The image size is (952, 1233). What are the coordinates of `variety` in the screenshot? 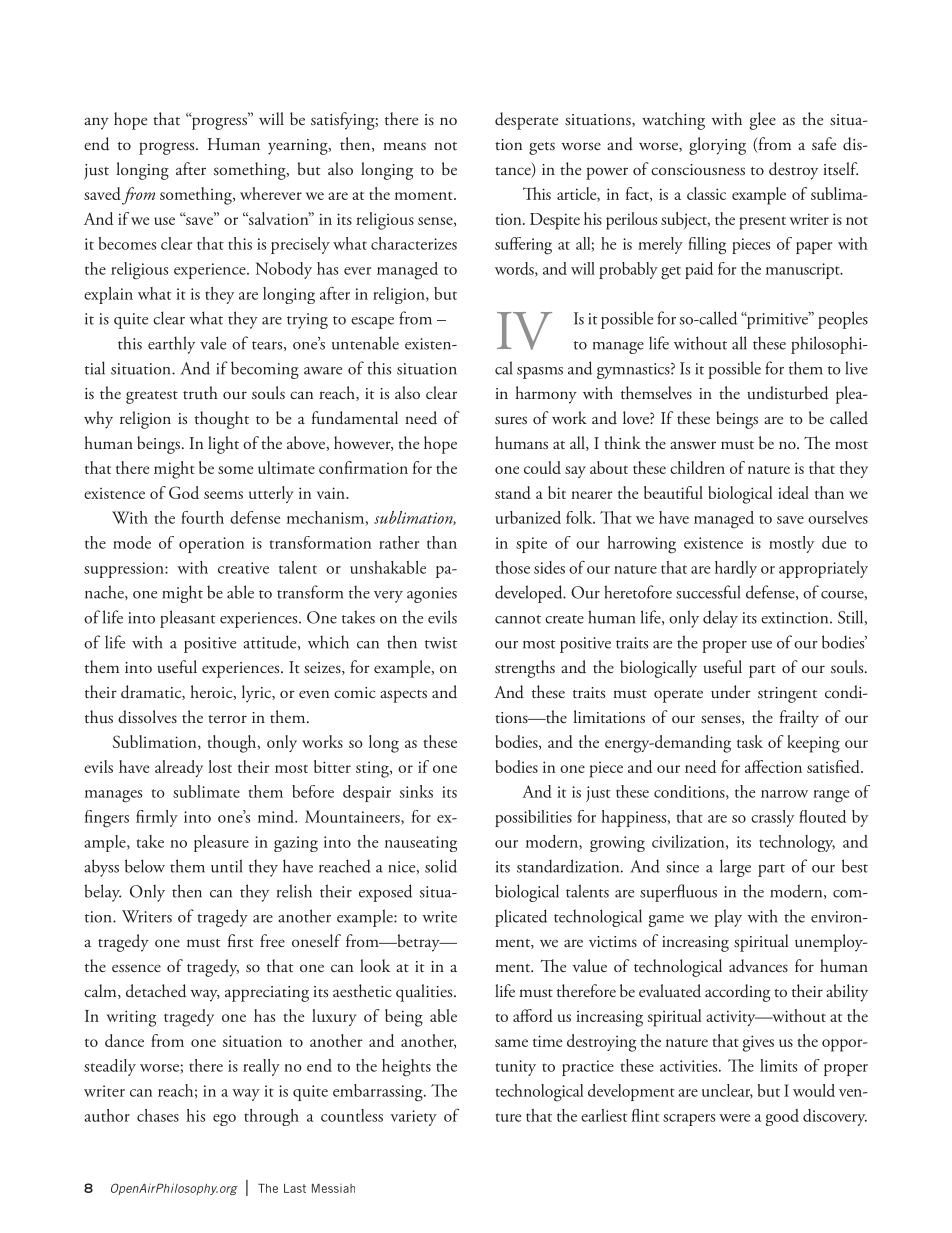 It's located at (414, 1118).
